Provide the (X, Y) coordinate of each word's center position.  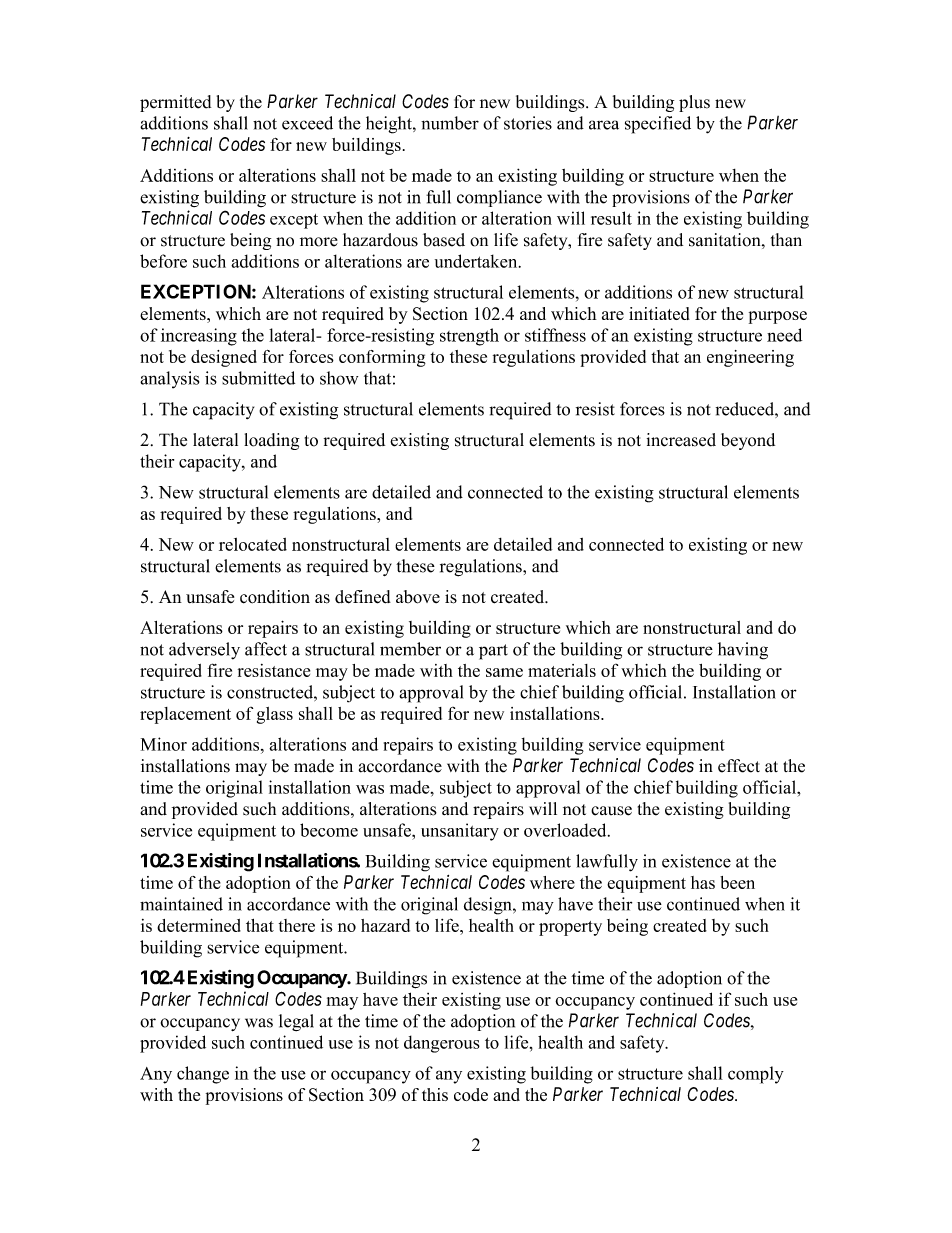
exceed (307, 123)
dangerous (442, 1044)
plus (694, 103)
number (450, 123)
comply (756, 1075)
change (203, 1075)
